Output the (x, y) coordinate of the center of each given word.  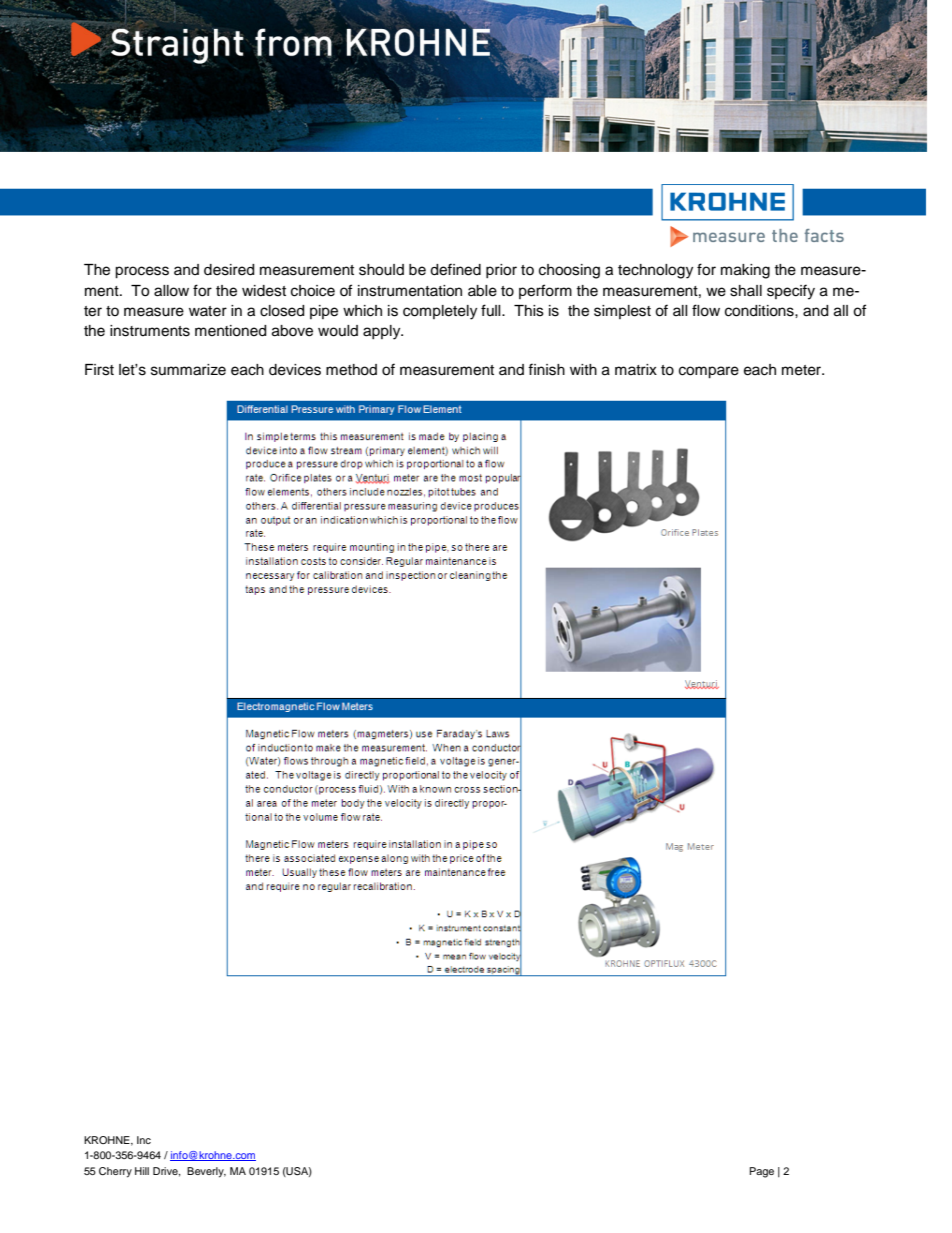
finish (546, 369)
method (351, 370)
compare (709, 372)
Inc (144, 1140)
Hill (142, 1171)
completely (440, 312)
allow (171, 291)
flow (706, 310)
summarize (188, 370)
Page (762, 1172)
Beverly (206, 1172)
